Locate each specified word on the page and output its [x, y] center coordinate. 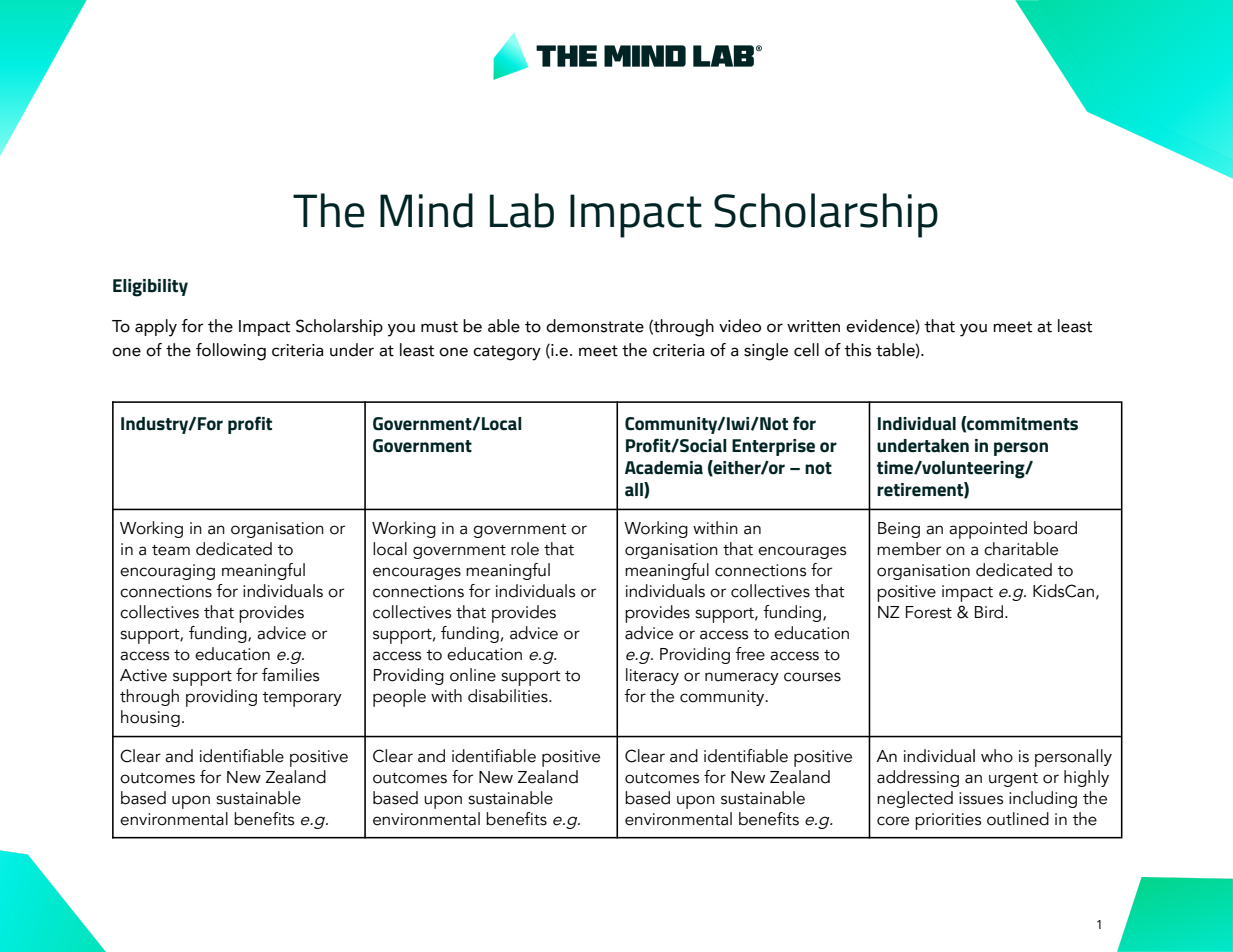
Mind [426, 210]
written [813, 326]
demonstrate [595, 326]
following [231, 352]
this [857, 350]
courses [812, 677]
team [171, 550]
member [909, 549]
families [290, 675]
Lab [522, 210]
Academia [664, 468]
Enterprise [773, 447]
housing [150, 718]
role [525, 549]
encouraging [167, 572]
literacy [652, 676]
